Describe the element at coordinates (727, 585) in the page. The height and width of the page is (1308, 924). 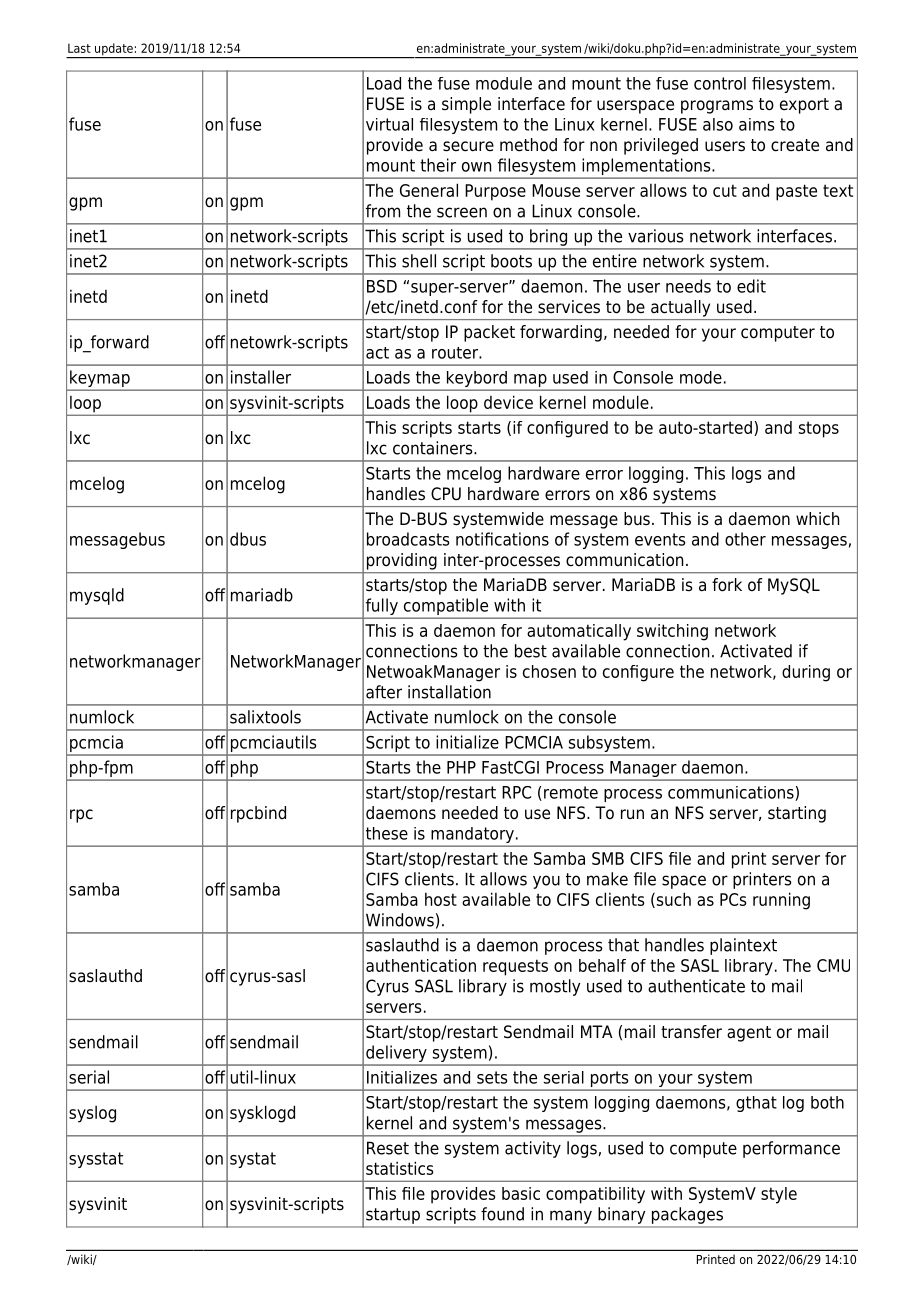
I see `fork` at that location.
